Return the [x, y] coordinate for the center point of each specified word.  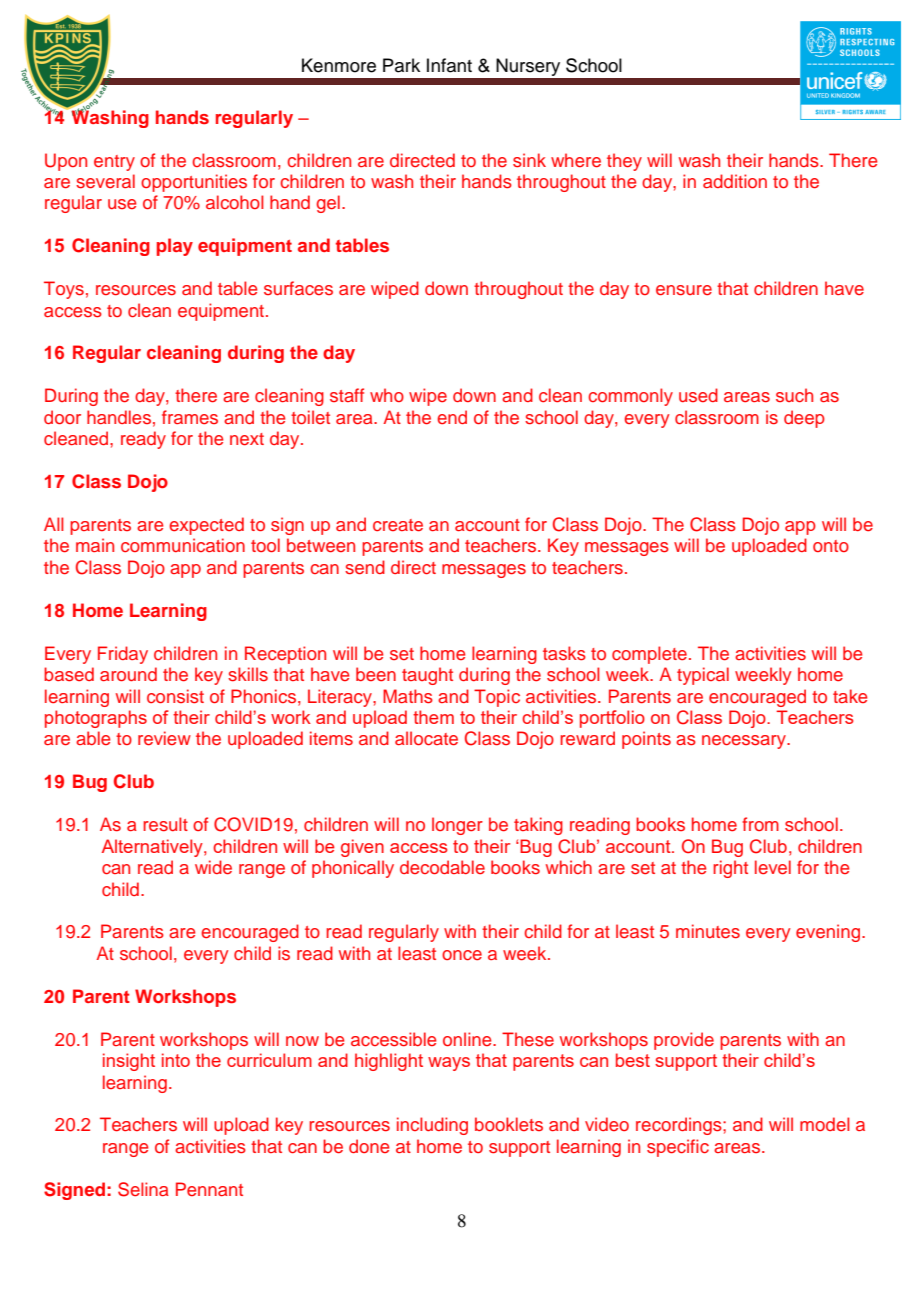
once [462, 955]
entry [114, 163]
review [164, 738]
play [175, 247]
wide [213, 867]
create [398, 525]
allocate [426, 738]
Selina [143, 1189]
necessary [745, 742]
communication [183, 545]
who [387, 395]
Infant [449, 65]
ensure [684, 290]
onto [831, 546]
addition [735, 181]
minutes [708, 931]
